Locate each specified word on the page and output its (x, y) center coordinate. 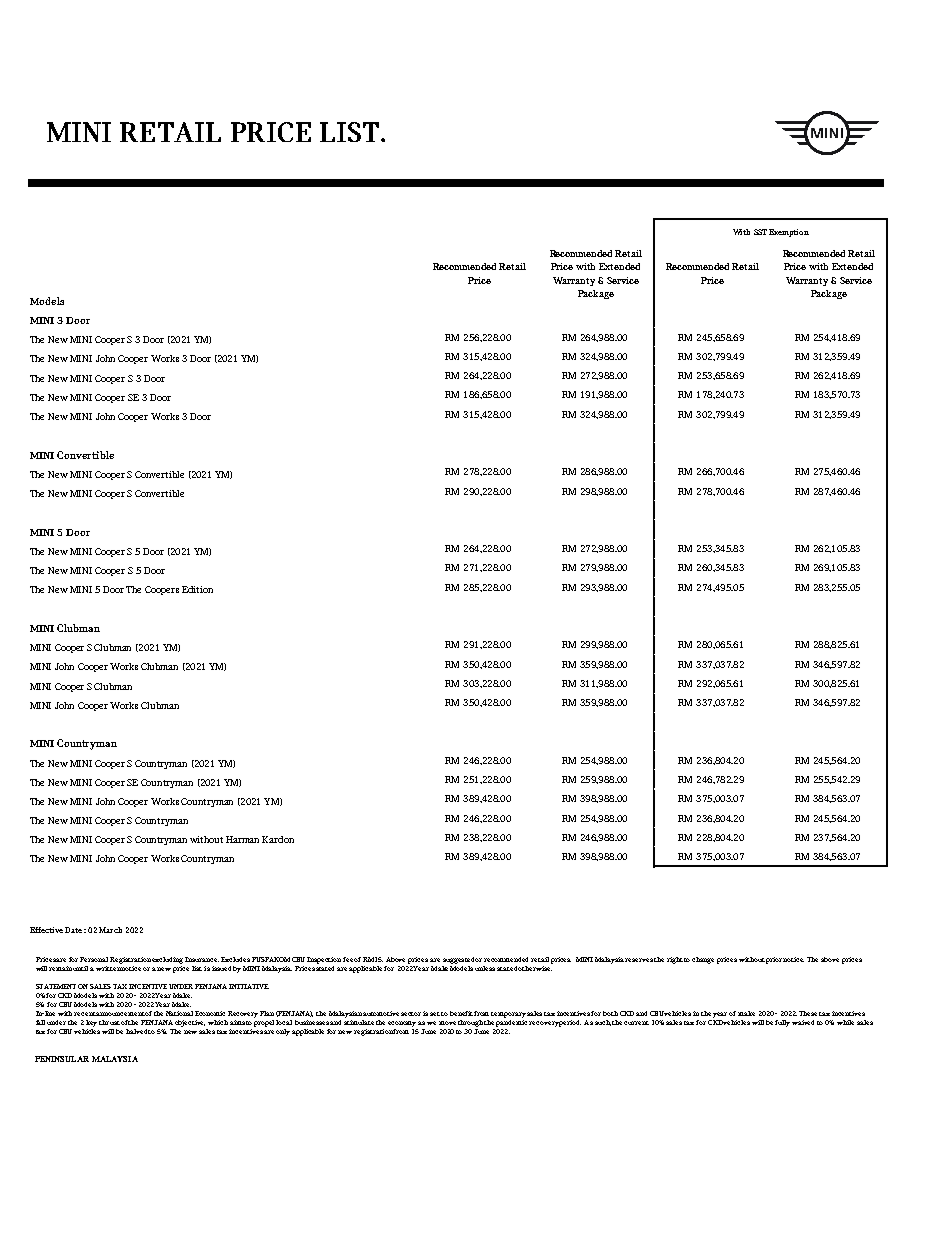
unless (485, 968)
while (845, 1022)
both (610, 1013)
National (179, 1013)
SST (760, 232)
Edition (197, 589)
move (447, 1023)
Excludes (235, 959)
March (110, 930)
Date (73, 930)
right (675, 960)
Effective (46, 930)
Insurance (202, 959)
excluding (167, 960)
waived (803, 1022)
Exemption (789, 233)
